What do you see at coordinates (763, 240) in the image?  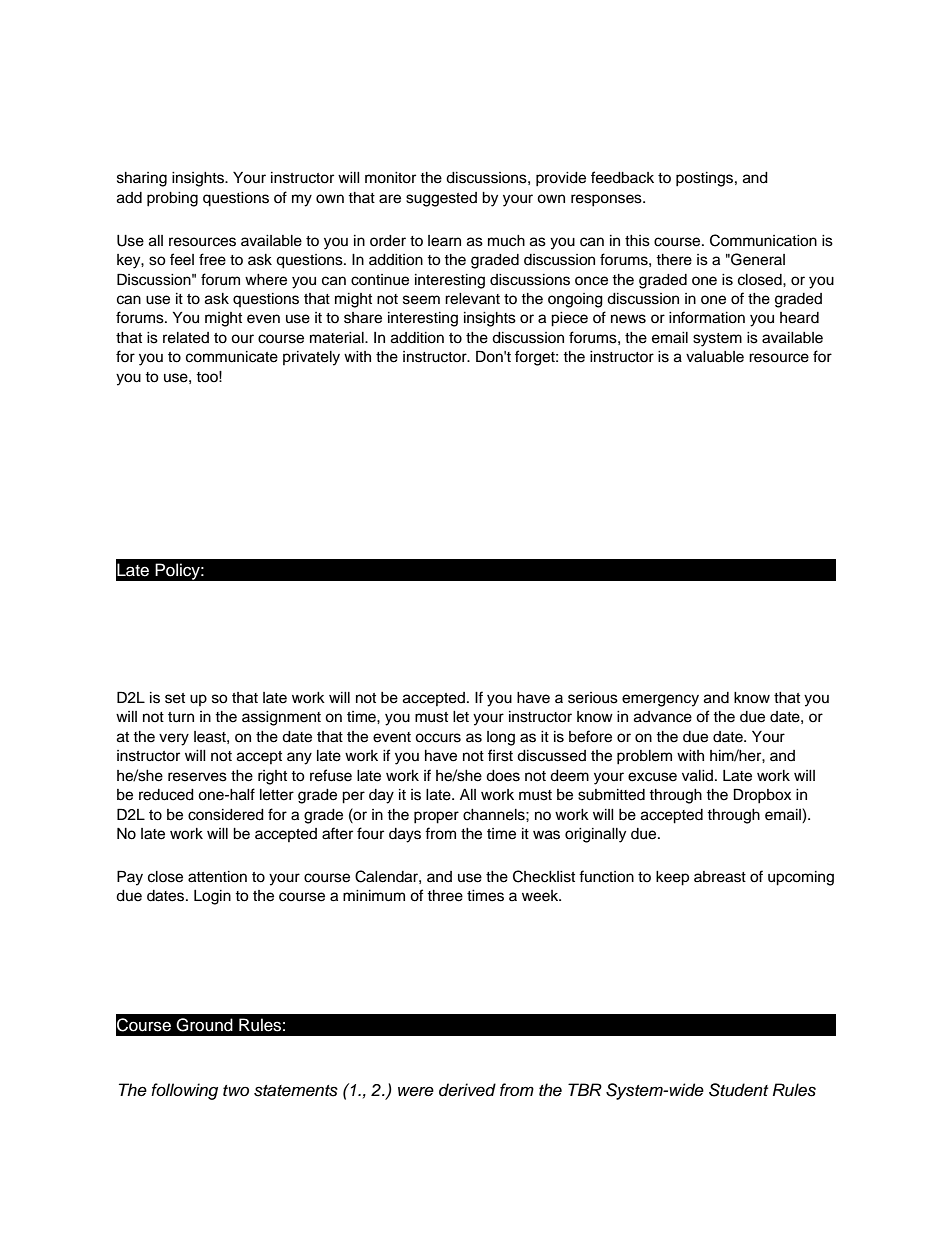 I see `Communication` at bounding box center [763, 240].
